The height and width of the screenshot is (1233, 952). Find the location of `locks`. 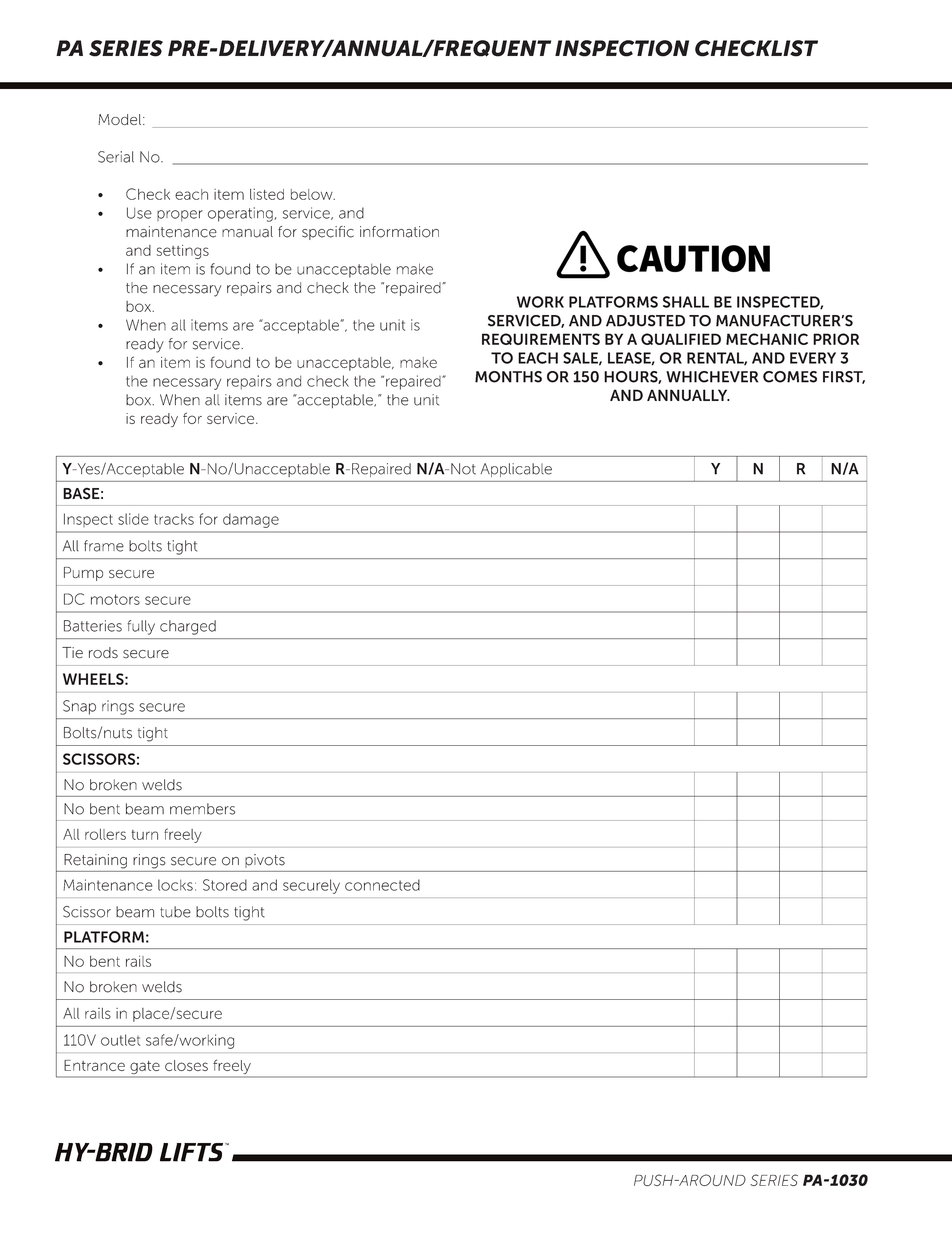

locks is located at coordinates (175, 885).
